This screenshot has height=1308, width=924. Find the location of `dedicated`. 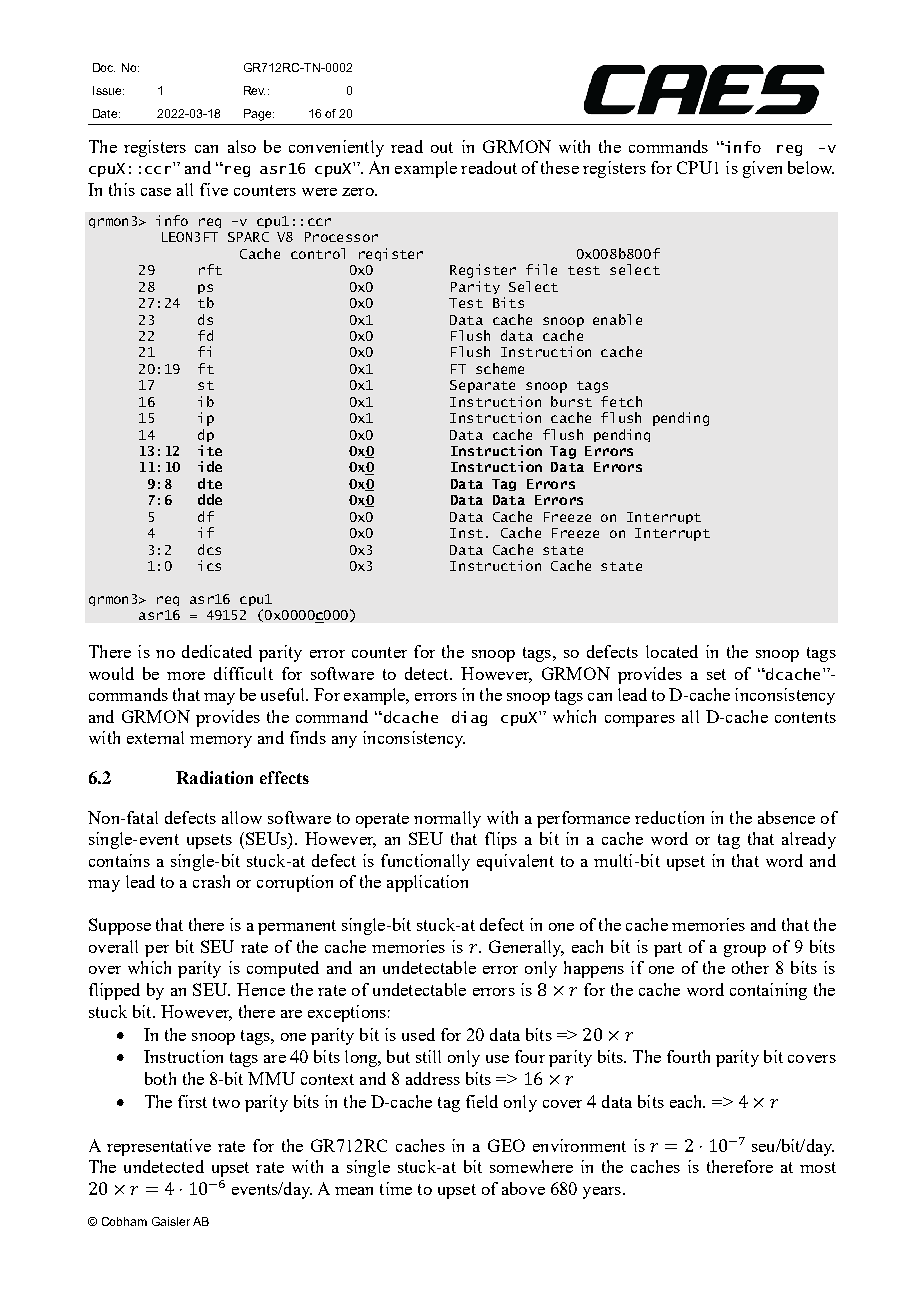

dedicated is located at coordinates (217, 651).
